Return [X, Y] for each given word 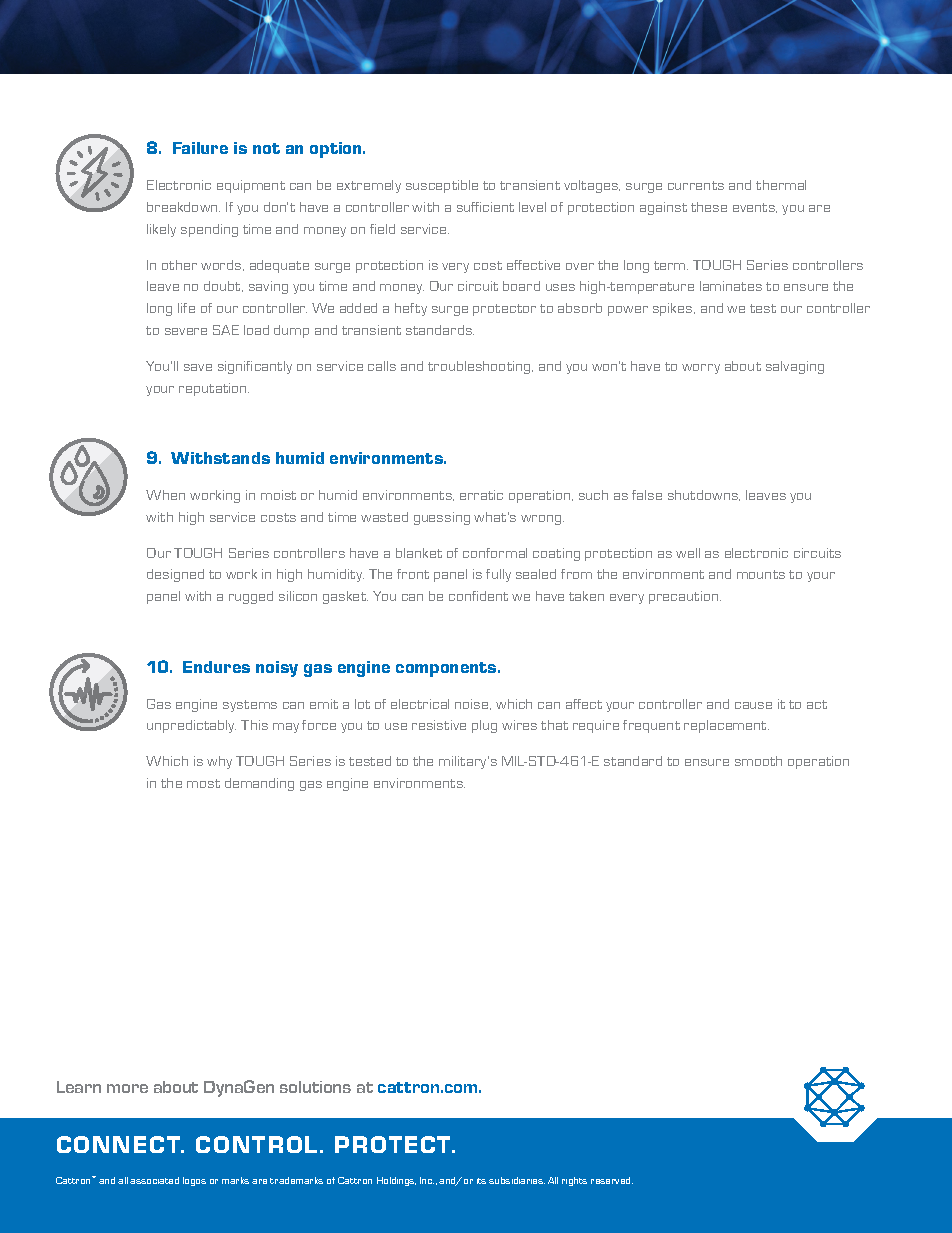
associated [154, 1180]
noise [473, 704]
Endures [216, 667]
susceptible [442, 186]
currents [696, 185]
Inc [427, 1180]
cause [753, 705]
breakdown [183, 207]
